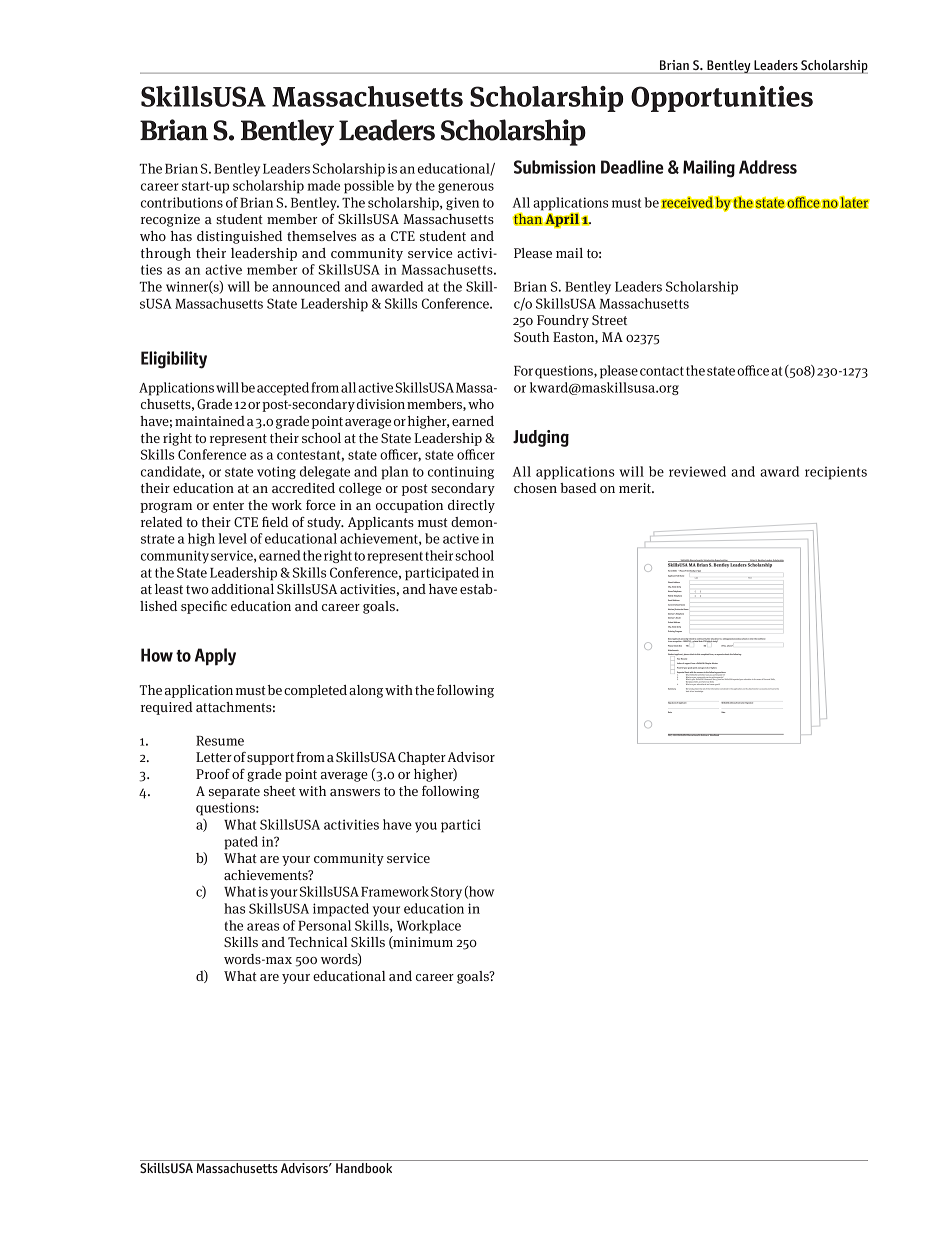  What do you see at coordinates (210, 421) in the page?
I see `maintained` at bounding box center [210, 421].
